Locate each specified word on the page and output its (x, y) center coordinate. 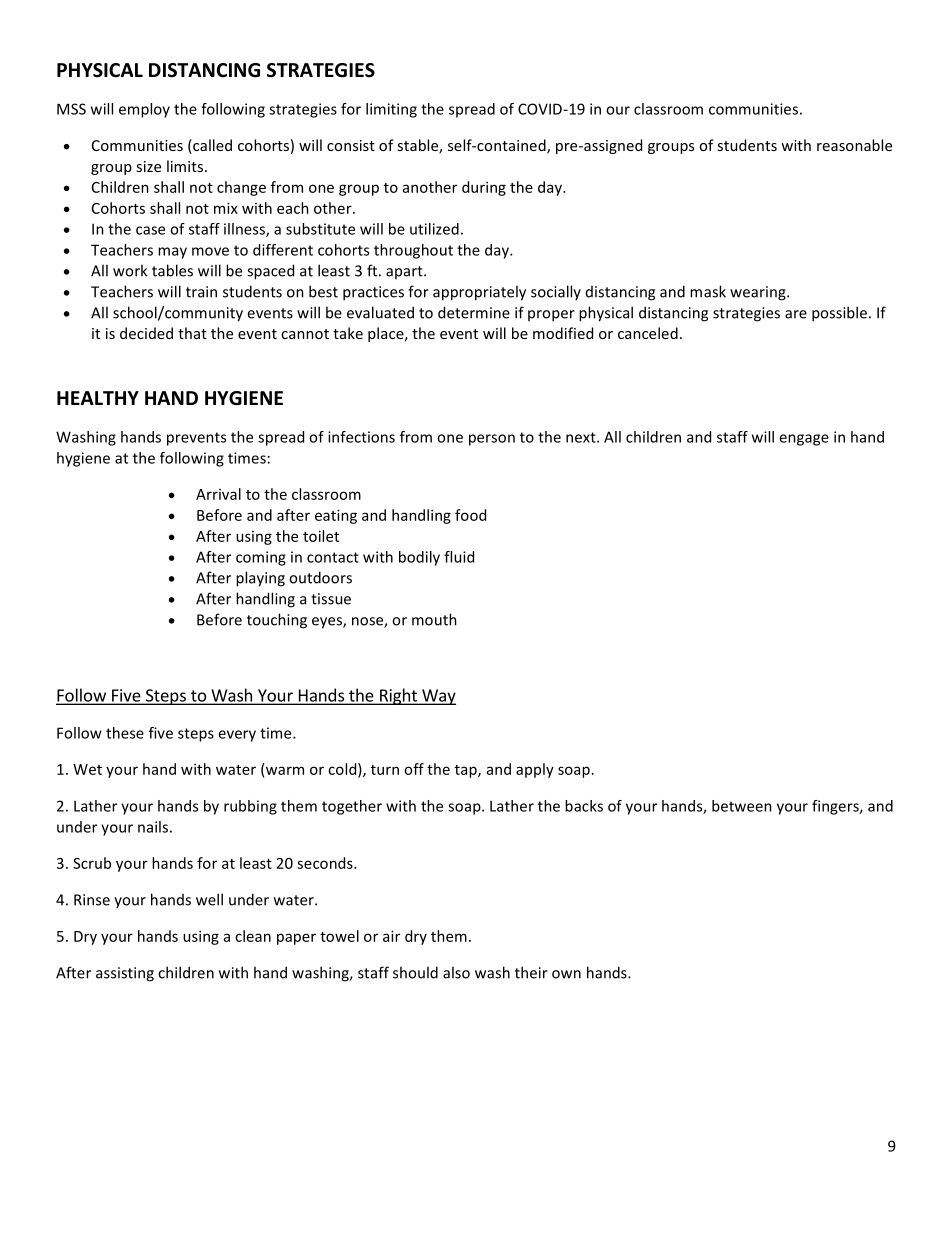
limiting (391, 110)
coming (261, 558)
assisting (125, 974)
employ (144, 110)
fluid (459, 557)
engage (804, 440)
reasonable (854, 145)
